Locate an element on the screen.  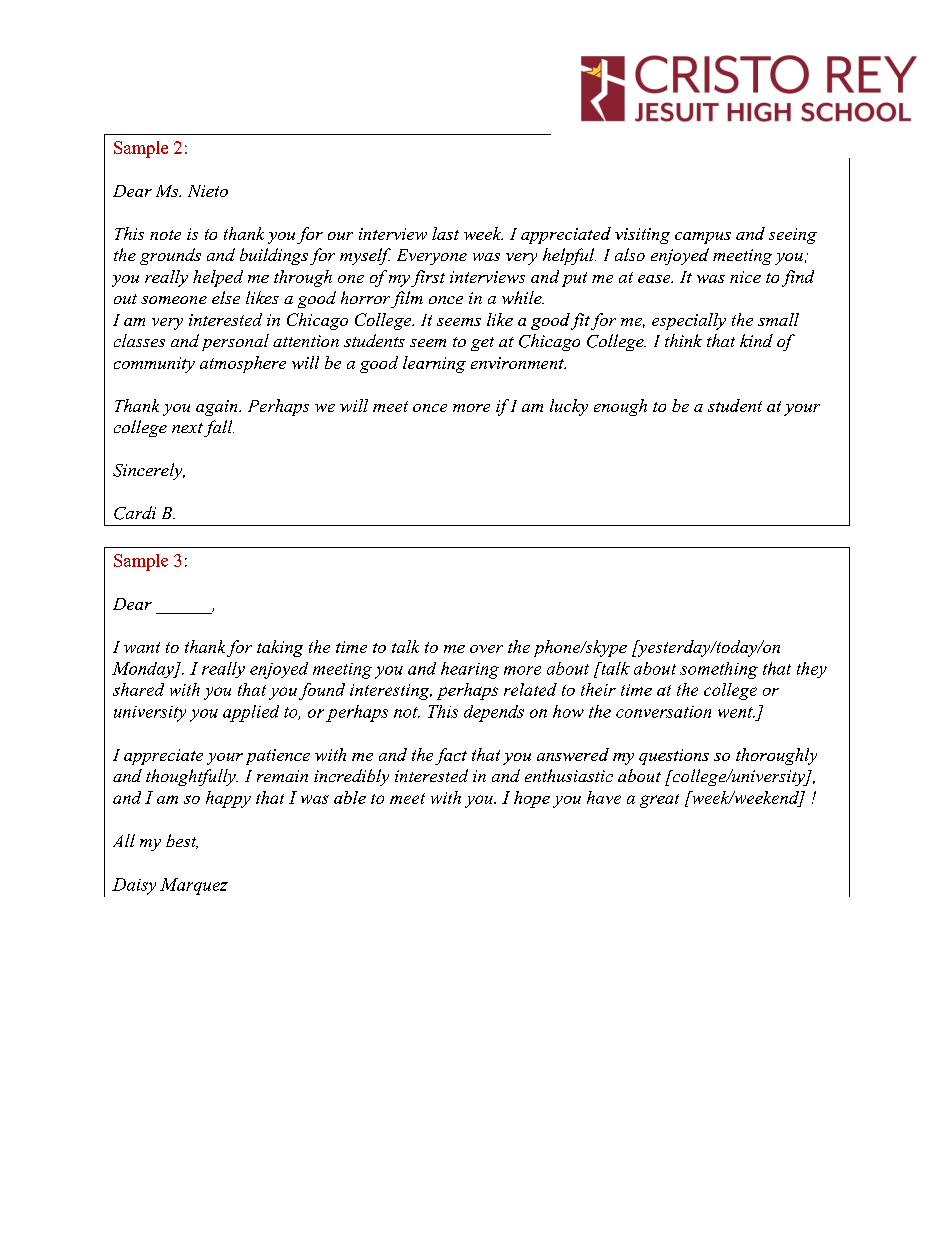
great is located at coordinates (659, 801).
